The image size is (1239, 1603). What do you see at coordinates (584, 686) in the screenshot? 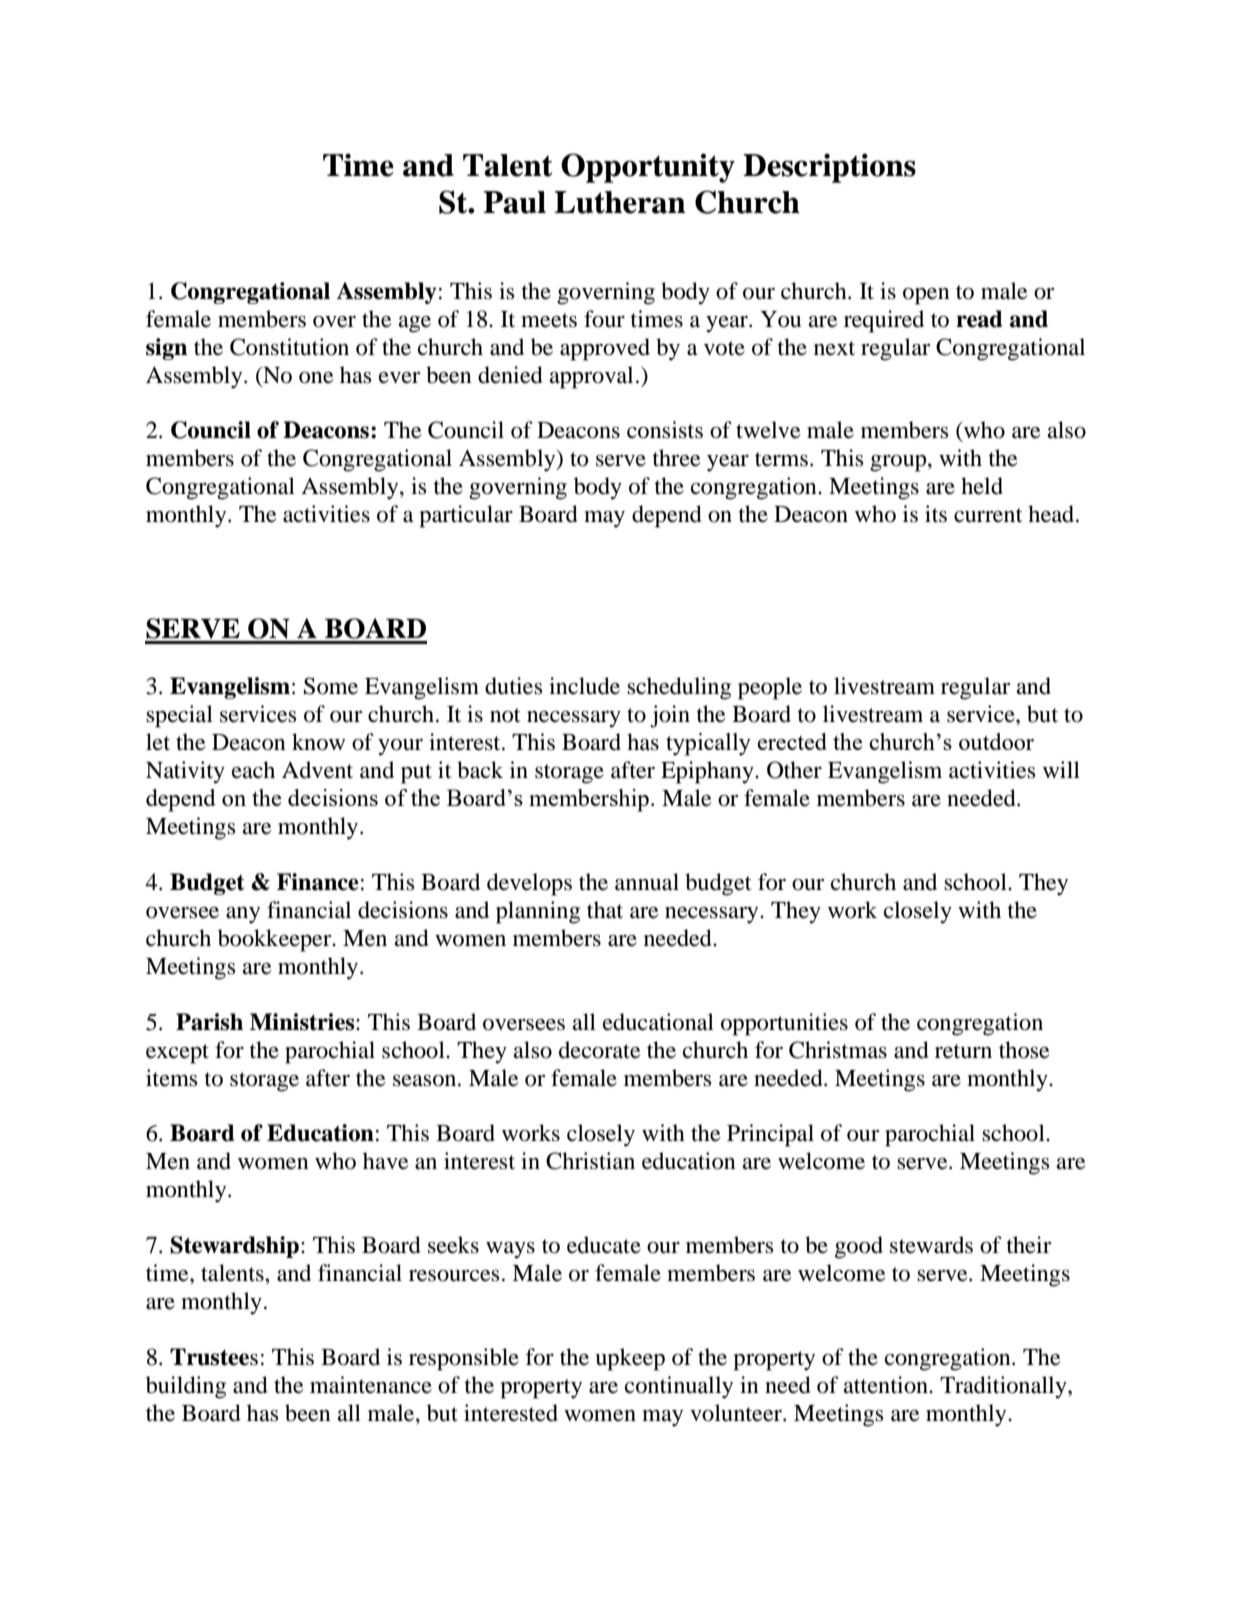
I see `include` at bounding box center [584, 686].
